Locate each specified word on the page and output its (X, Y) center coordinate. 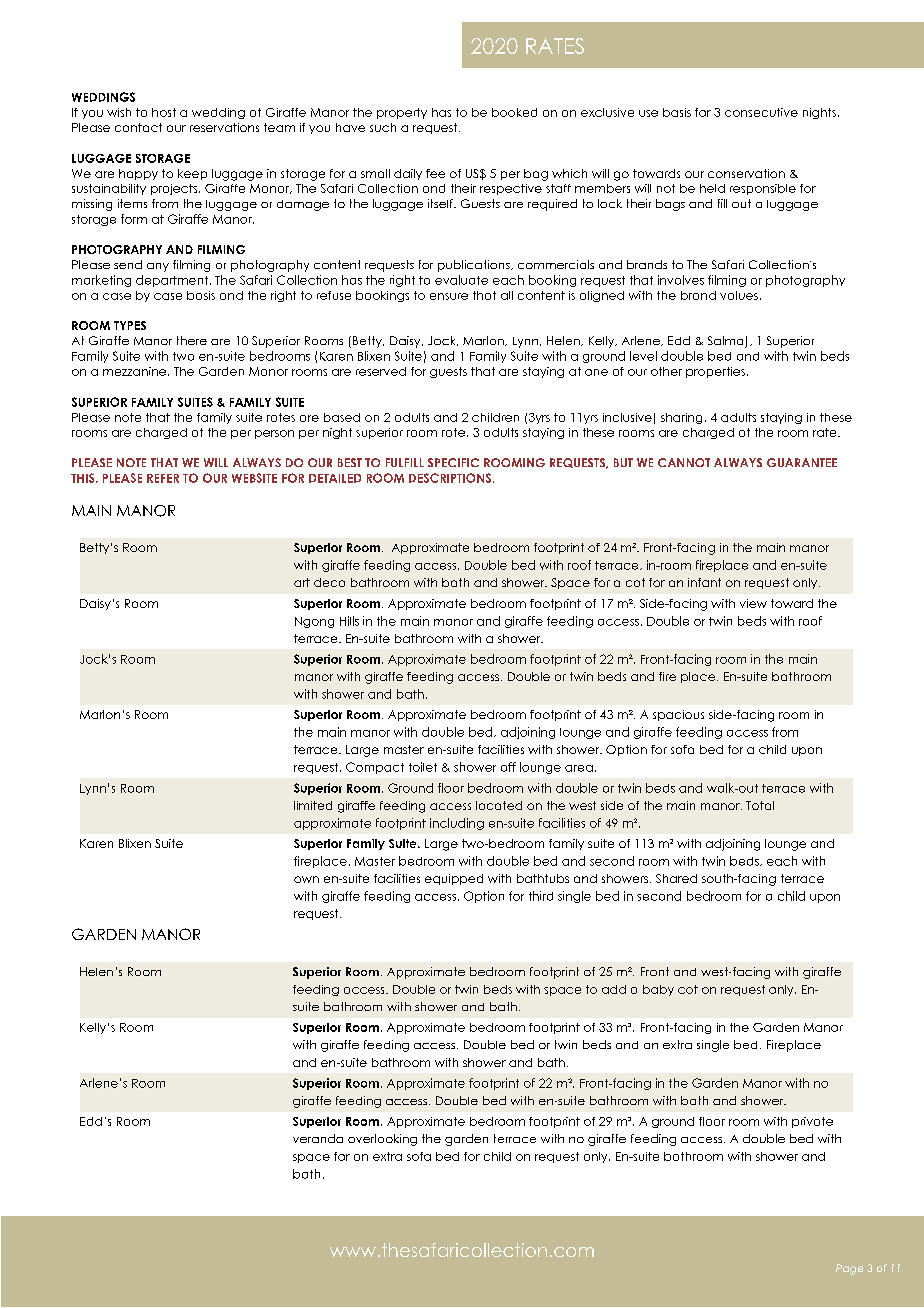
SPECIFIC (453, 462)
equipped (454, 879)
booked (514, 112)
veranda (318, 1138)
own (306, 879)
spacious (678, 715)
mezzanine (136, 371)
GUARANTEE (802, 462)
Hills (349, 621)
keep (192, 174)
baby (658, 990)
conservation (746, 173)
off (508, 767)
